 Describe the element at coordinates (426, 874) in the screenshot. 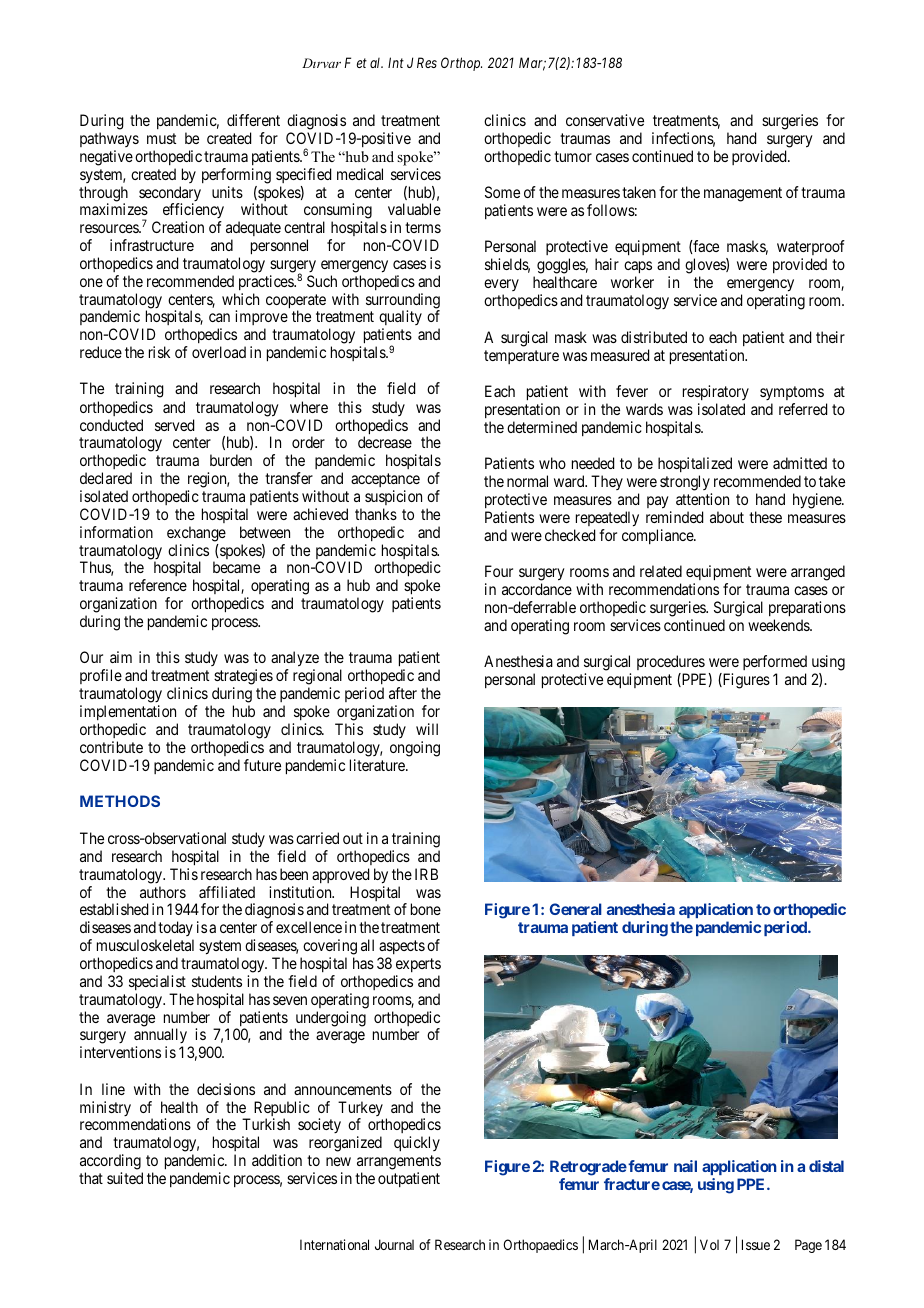

I see `IRB` at that location.
